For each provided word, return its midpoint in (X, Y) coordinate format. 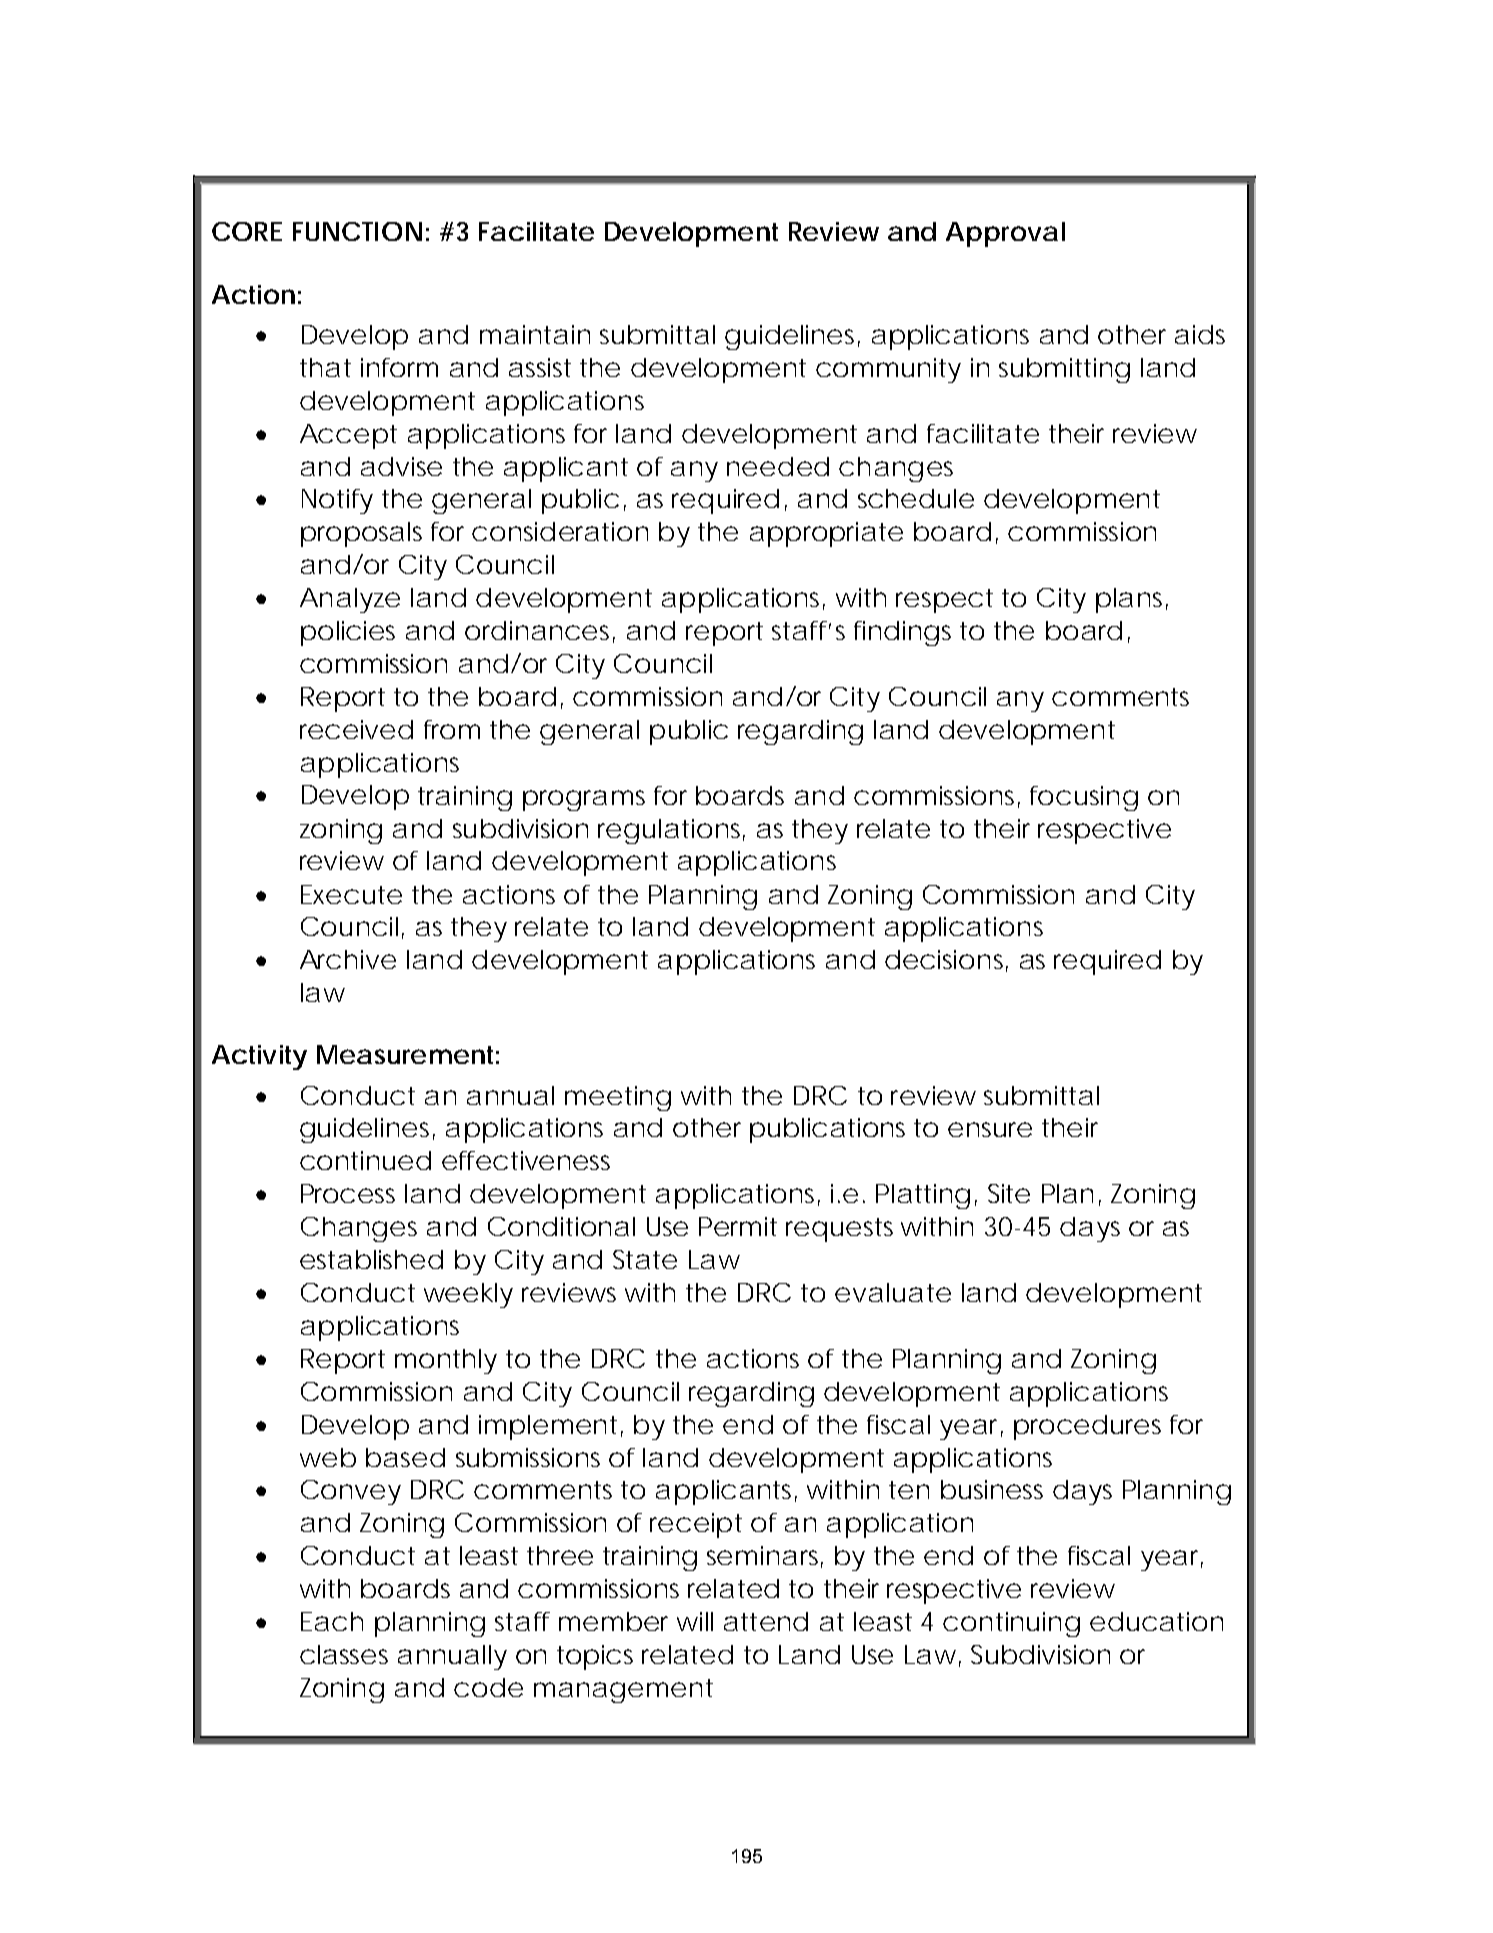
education (1156, 1621)
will (695, 1621)
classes (344, 1654)
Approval (1005, 234)
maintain (535, 334)
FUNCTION (357, 231)
